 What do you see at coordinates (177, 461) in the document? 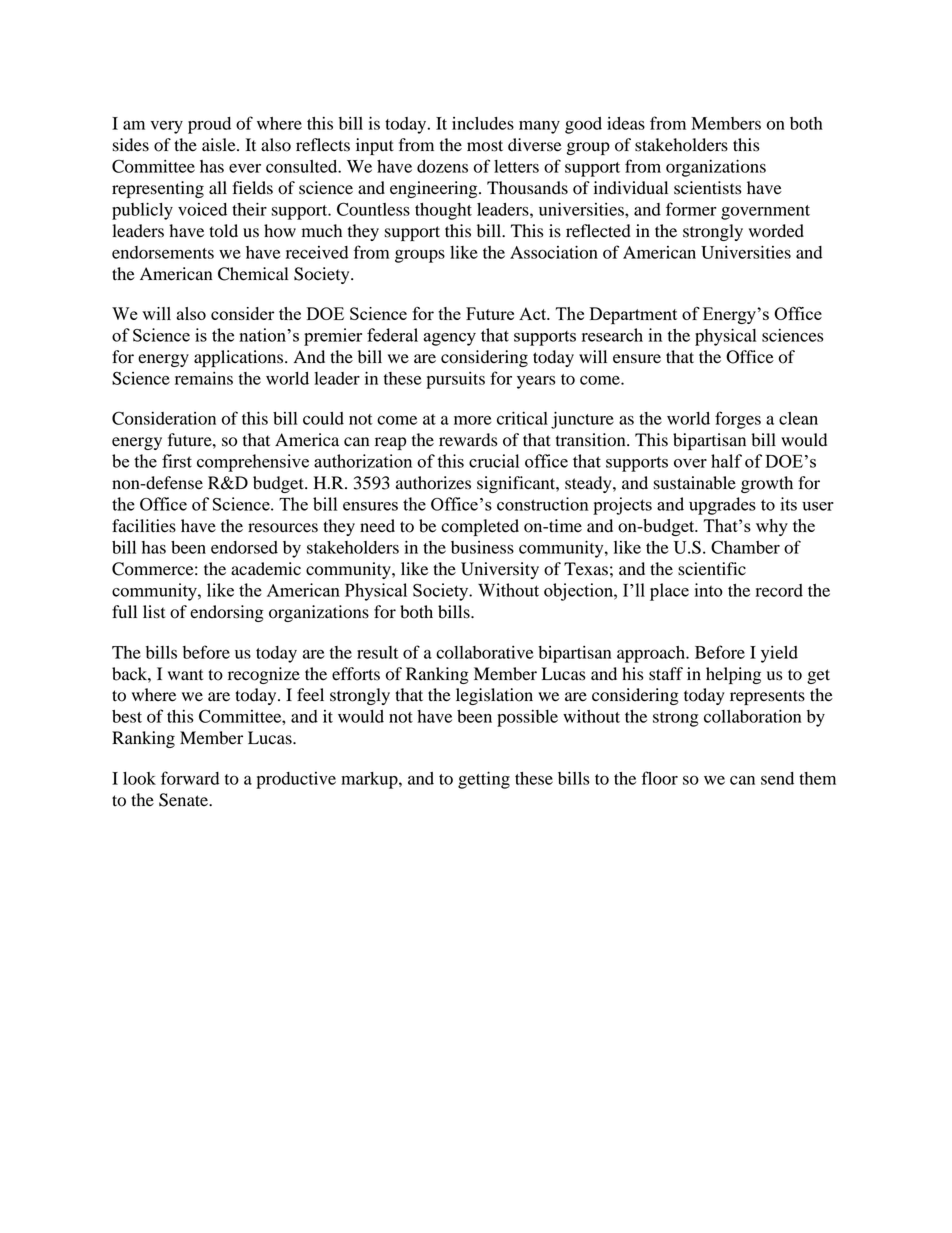
I see `first` at bounding box center [177, 461].
